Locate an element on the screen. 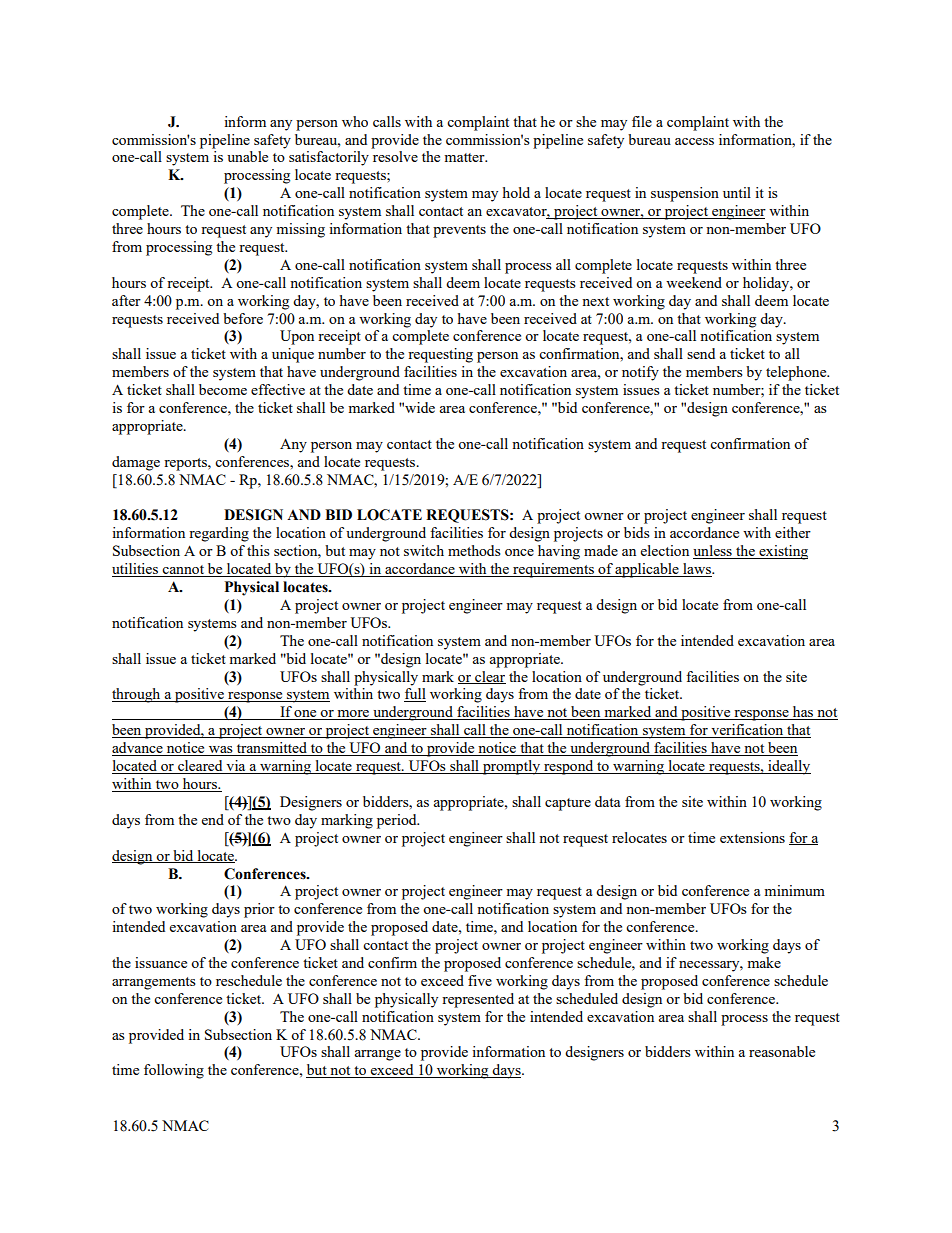  represented is located at coordinates (478, 1000).
